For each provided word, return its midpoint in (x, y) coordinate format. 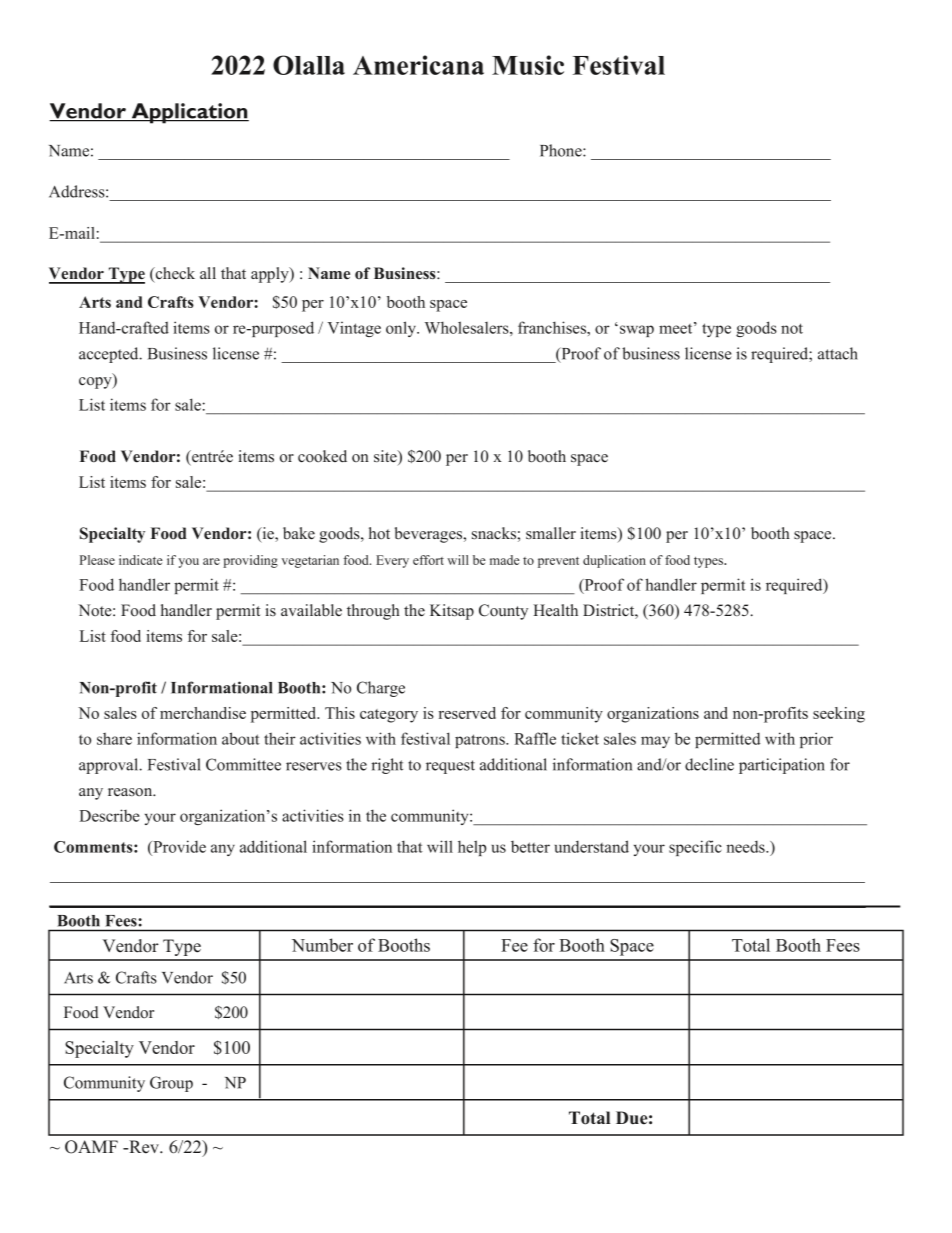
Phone (562, 150)
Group (171, 1084)
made (505, 560)
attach (838, 353)
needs (746, 847)
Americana (418, 65)
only (402, 329)
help (472, 848)
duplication (614, 561)
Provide (178, 846)
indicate (141, 560)
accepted (110, 355)
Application (189, 113)
